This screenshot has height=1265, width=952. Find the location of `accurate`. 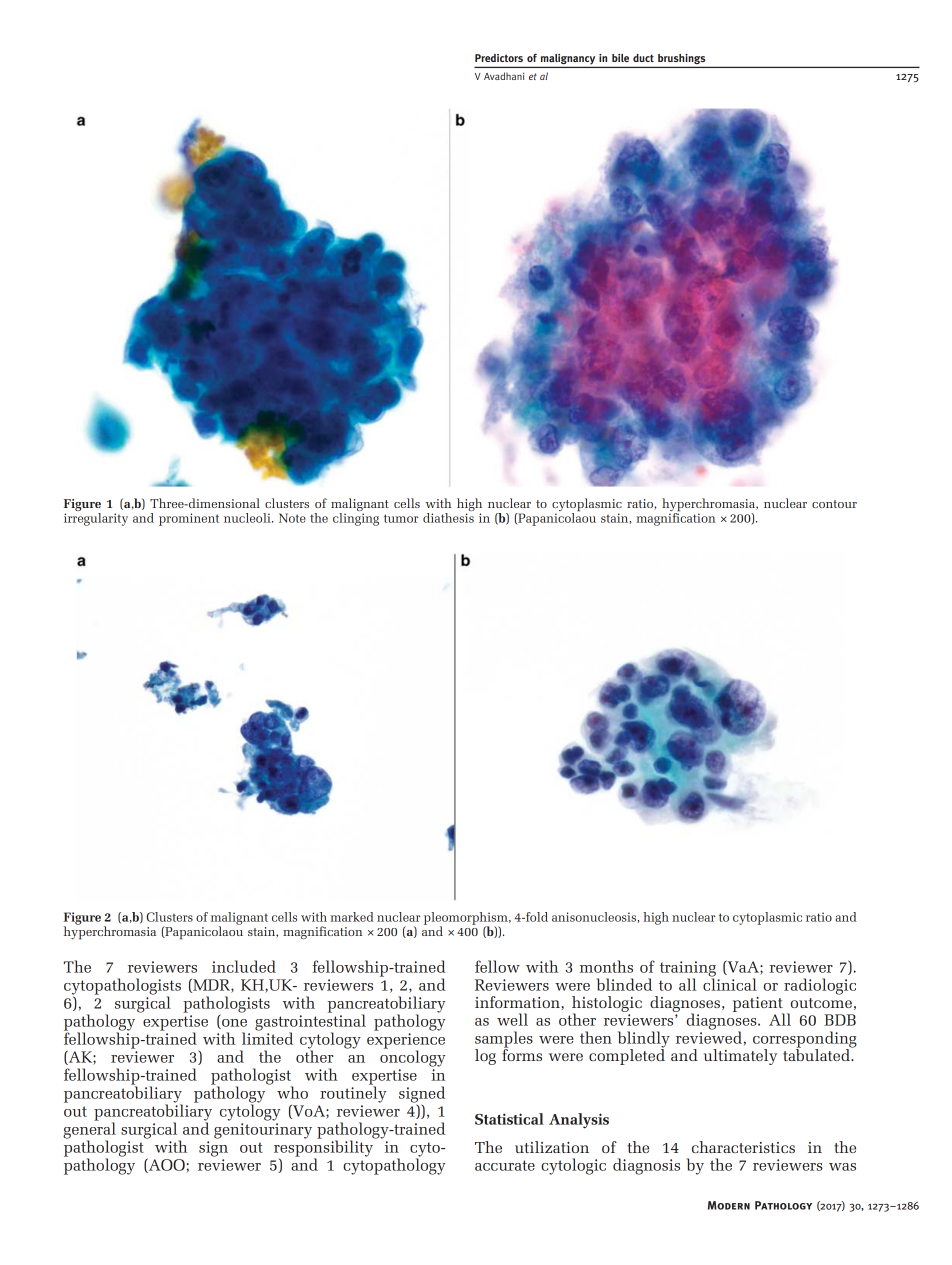

accurate is located at coordinates (505, 1165).
